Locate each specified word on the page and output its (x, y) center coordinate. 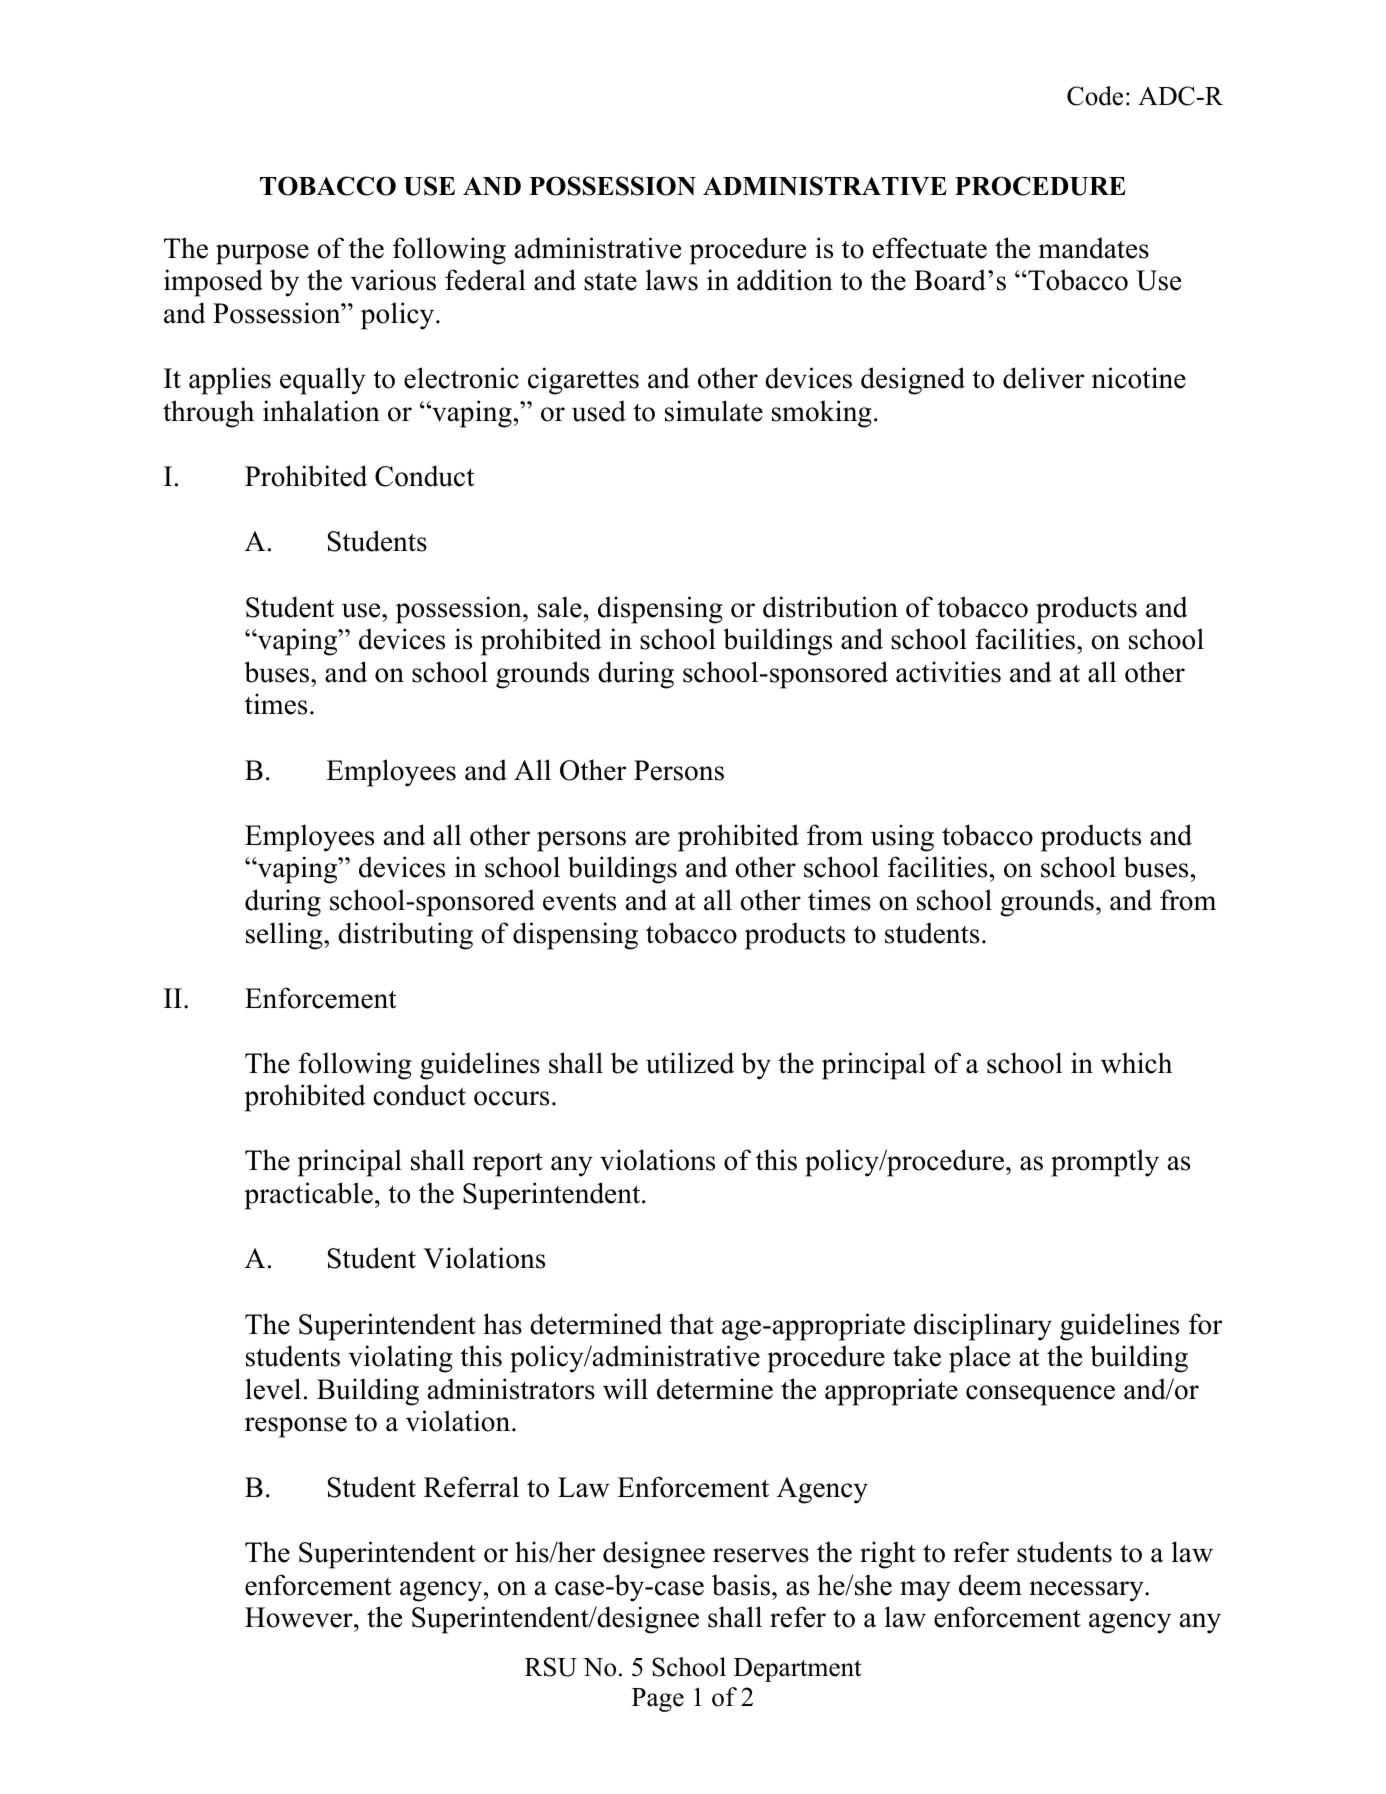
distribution (830, 607)
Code (1095, 96)
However (300, 1617)
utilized (690, 1063)
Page (658, 1700)
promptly (1105, 1163)
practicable (308, 1196)
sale (560, 607)
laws (672, 280)
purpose (262, 254)
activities (948, 672)
